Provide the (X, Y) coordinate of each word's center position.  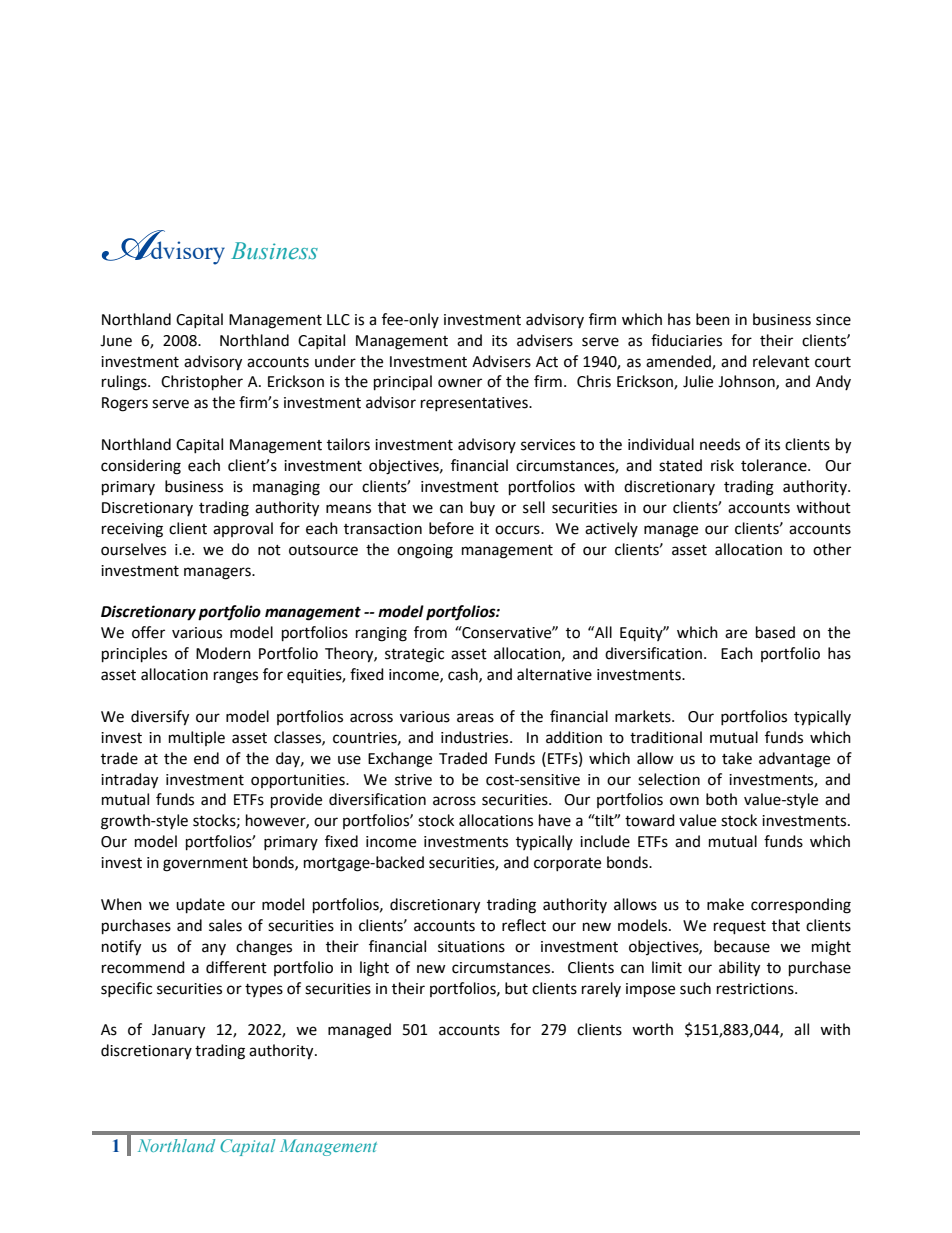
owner (460, 383)
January (178, 1031)
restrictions (756, 989)
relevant (781, 361)
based (775, 632)
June (116, 341)
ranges (236, 677)
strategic (414, 655)
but (516, 988)
